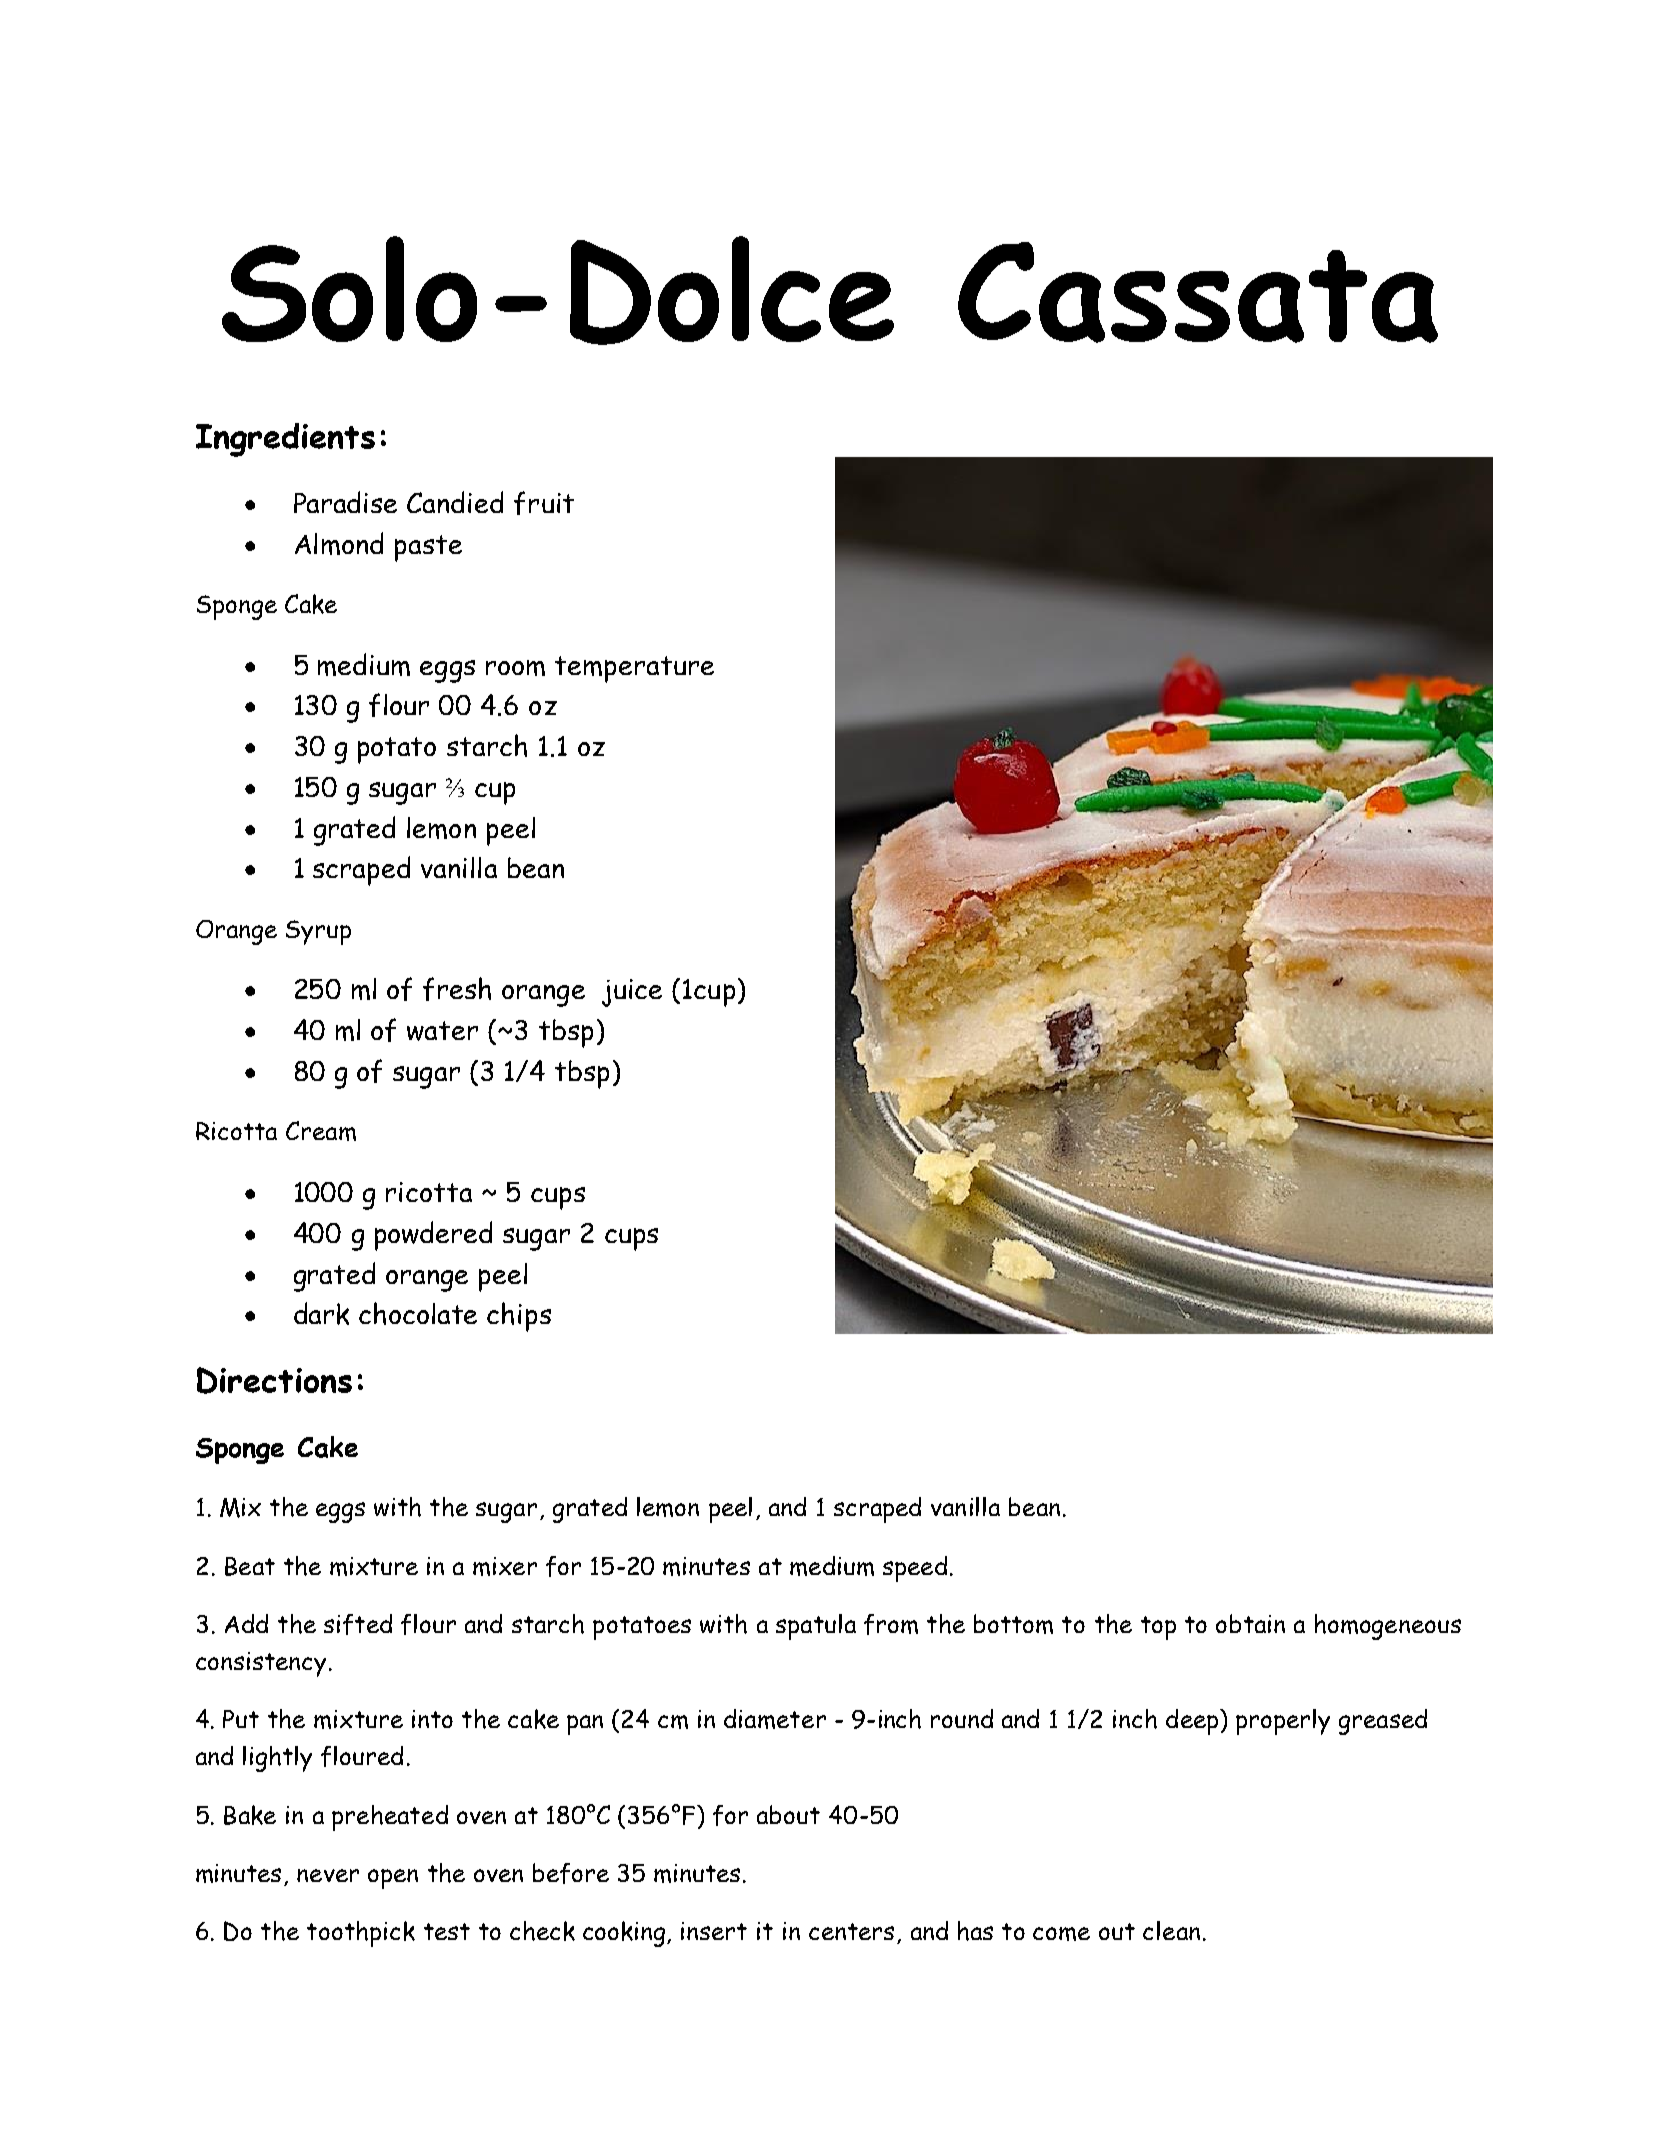 This page has width=1659, height=2147. What do you see at coordinates (393, 1879) in the page?
I see `open` at bounding box center [393, 1879].
